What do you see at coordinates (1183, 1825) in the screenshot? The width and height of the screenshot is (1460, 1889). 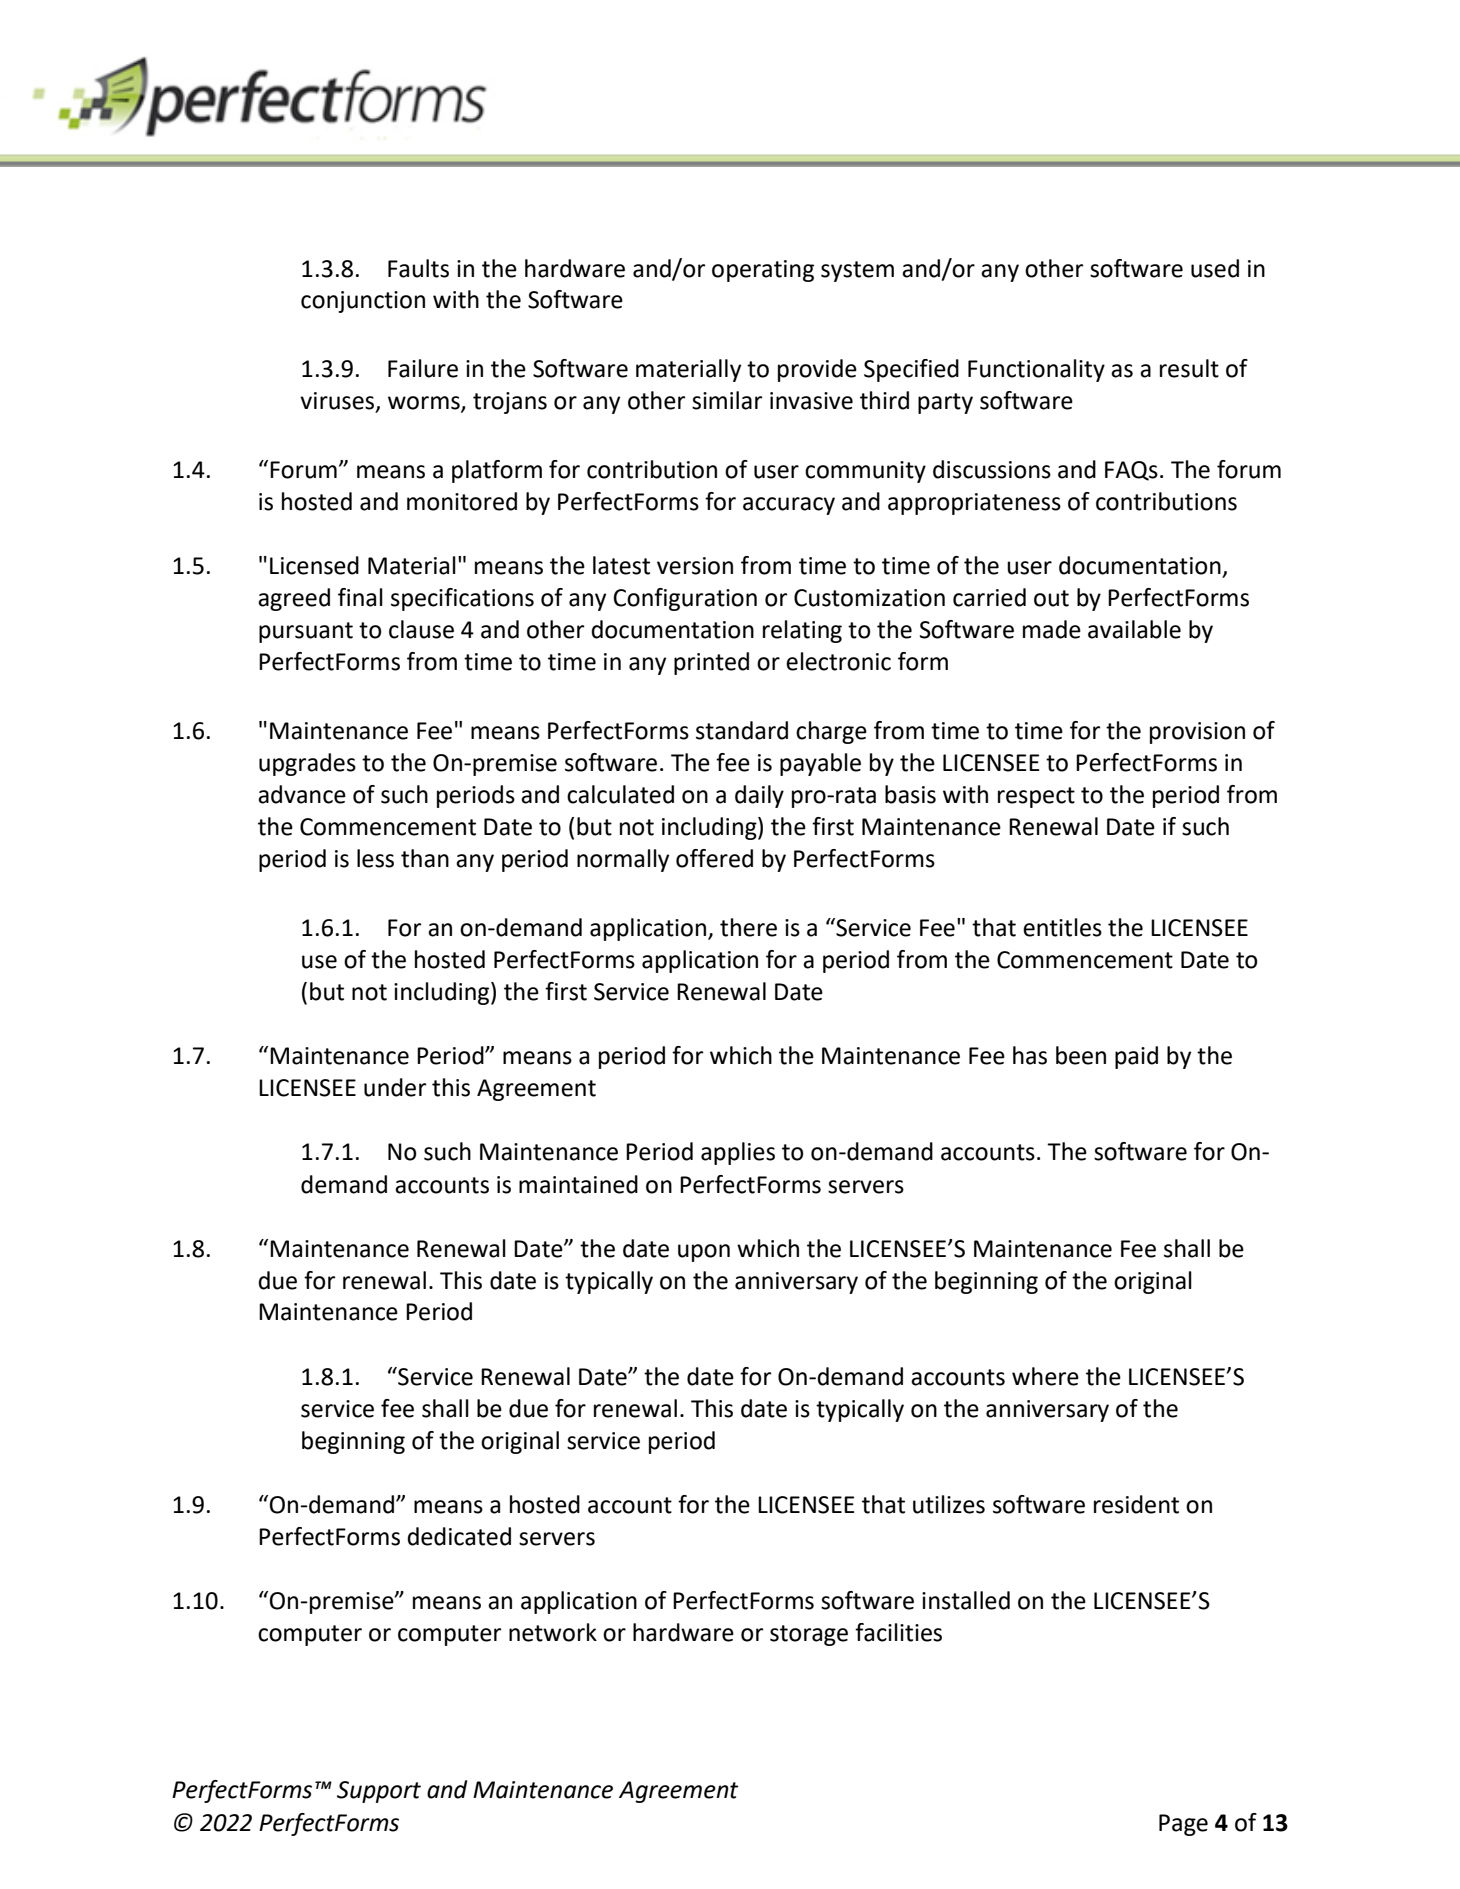 I see `Page` at bounding box center [1183, 1825].
